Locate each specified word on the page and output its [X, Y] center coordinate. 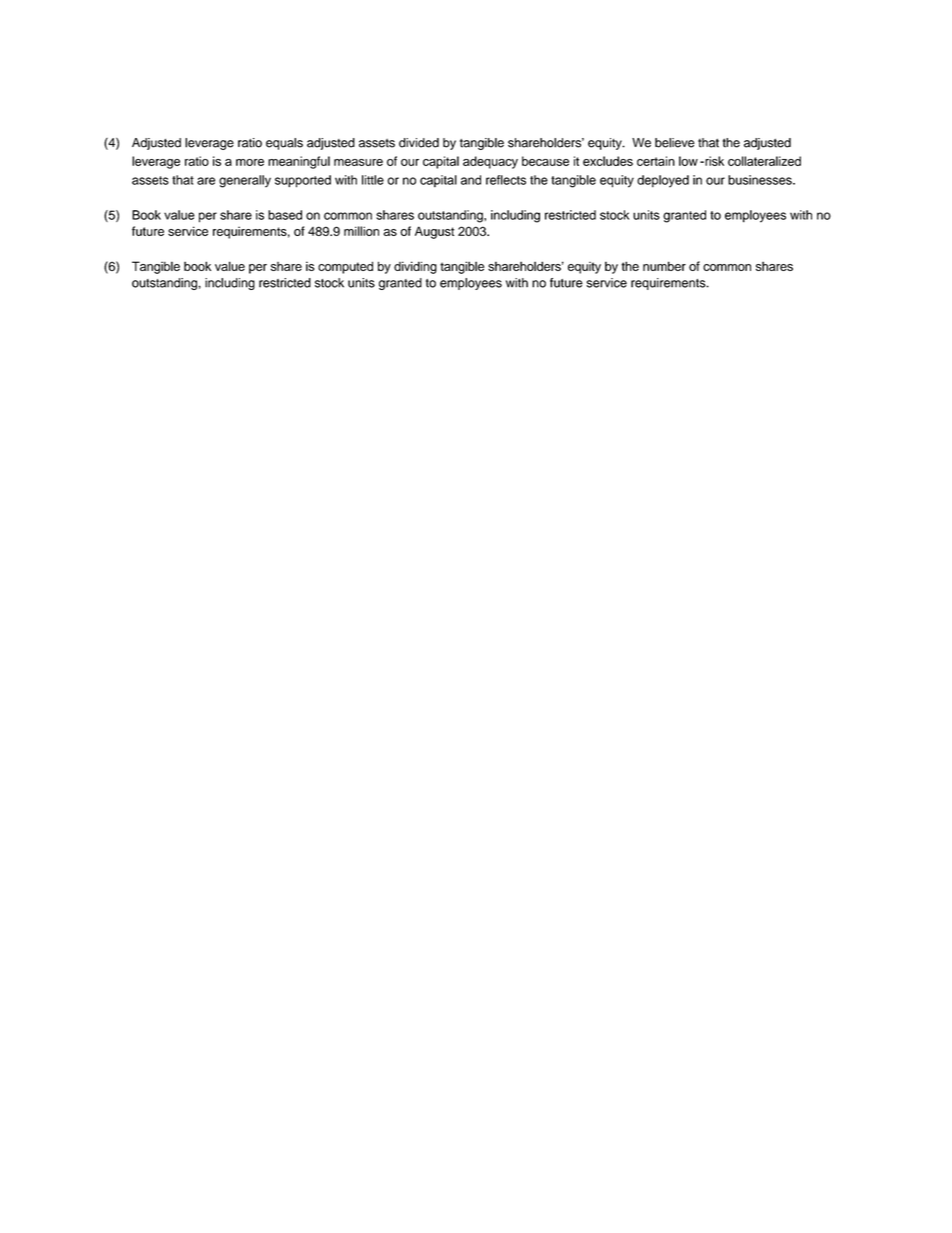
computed [345, 267]
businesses [761, 180]
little [373, 180]
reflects [506, 180]
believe [675, 143]
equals [284, 144]
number [664, 266]
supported [303, 181]
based [285, 215]
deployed [663, 181]
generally [245, 181]
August [434, 232]
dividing [415, 267]
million [361, 231]
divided [419, 143]
